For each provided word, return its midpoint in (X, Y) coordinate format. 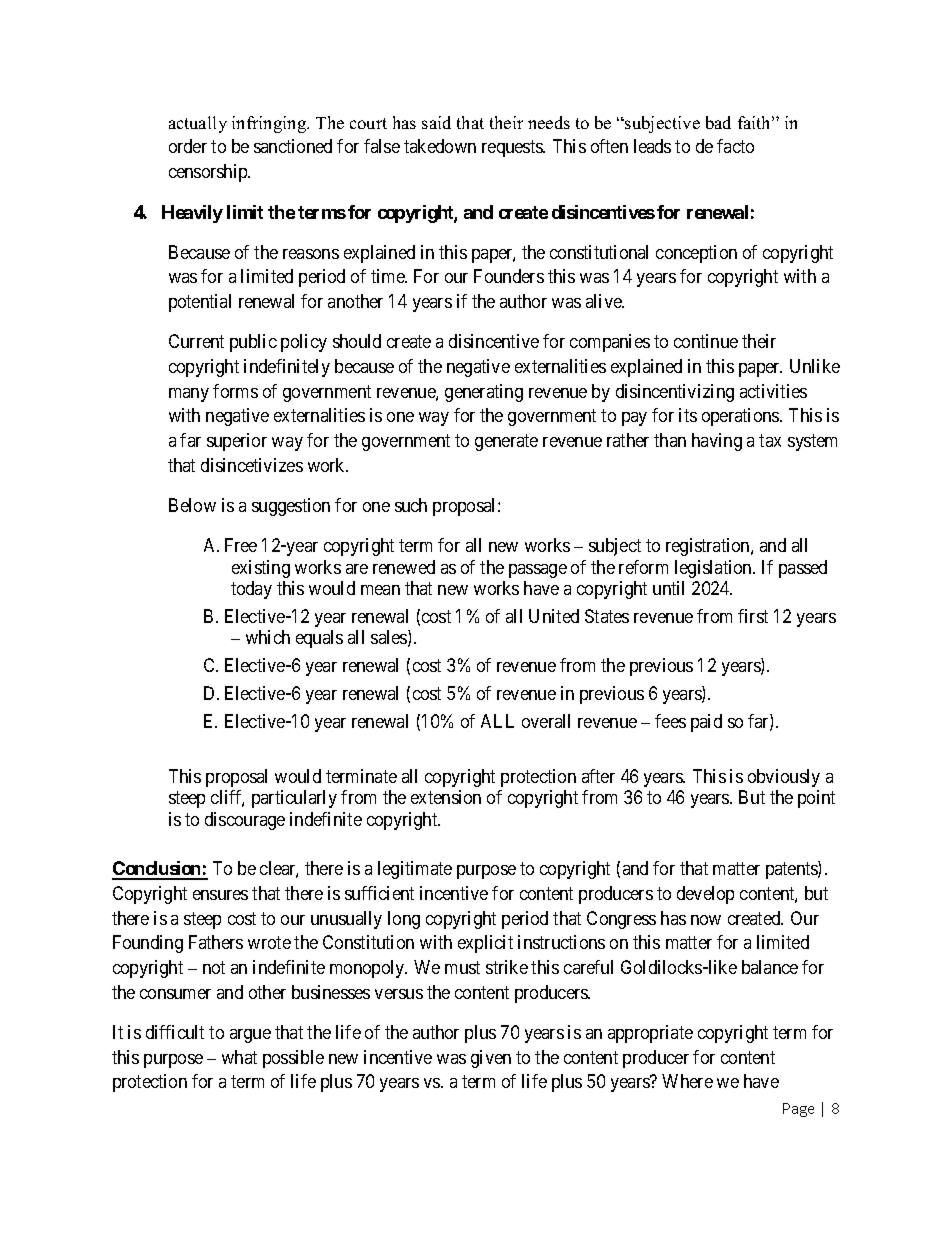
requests (513, 148)
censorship (209, 173)
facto (735, 146)
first (753, 616)
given (491, 1059)
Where (687, 1081)
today (251, 590)
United (554, 616)
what (239, 1057)
